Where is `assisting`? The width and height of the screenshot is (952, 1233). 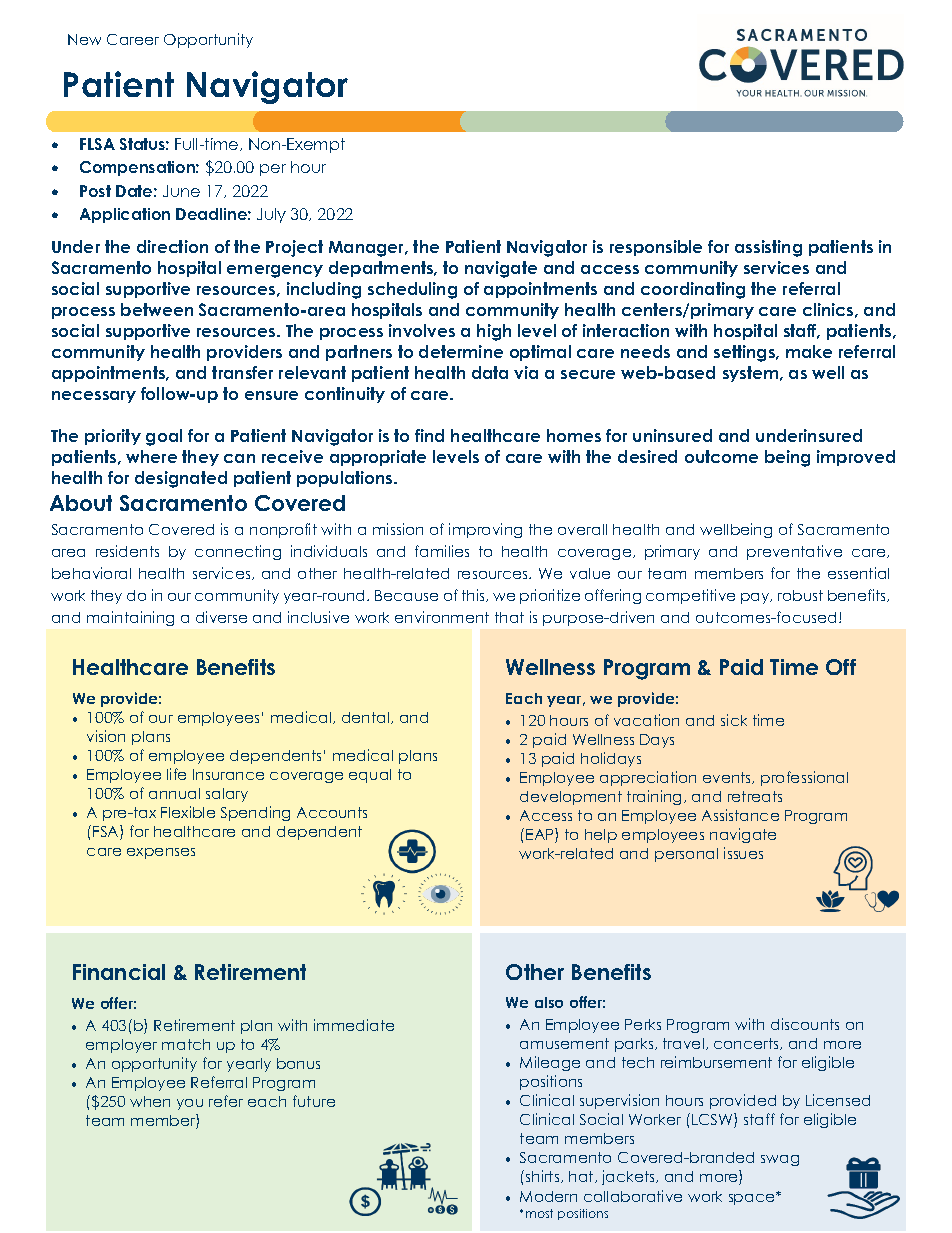
assisting is located at coordinates (768, 248).
